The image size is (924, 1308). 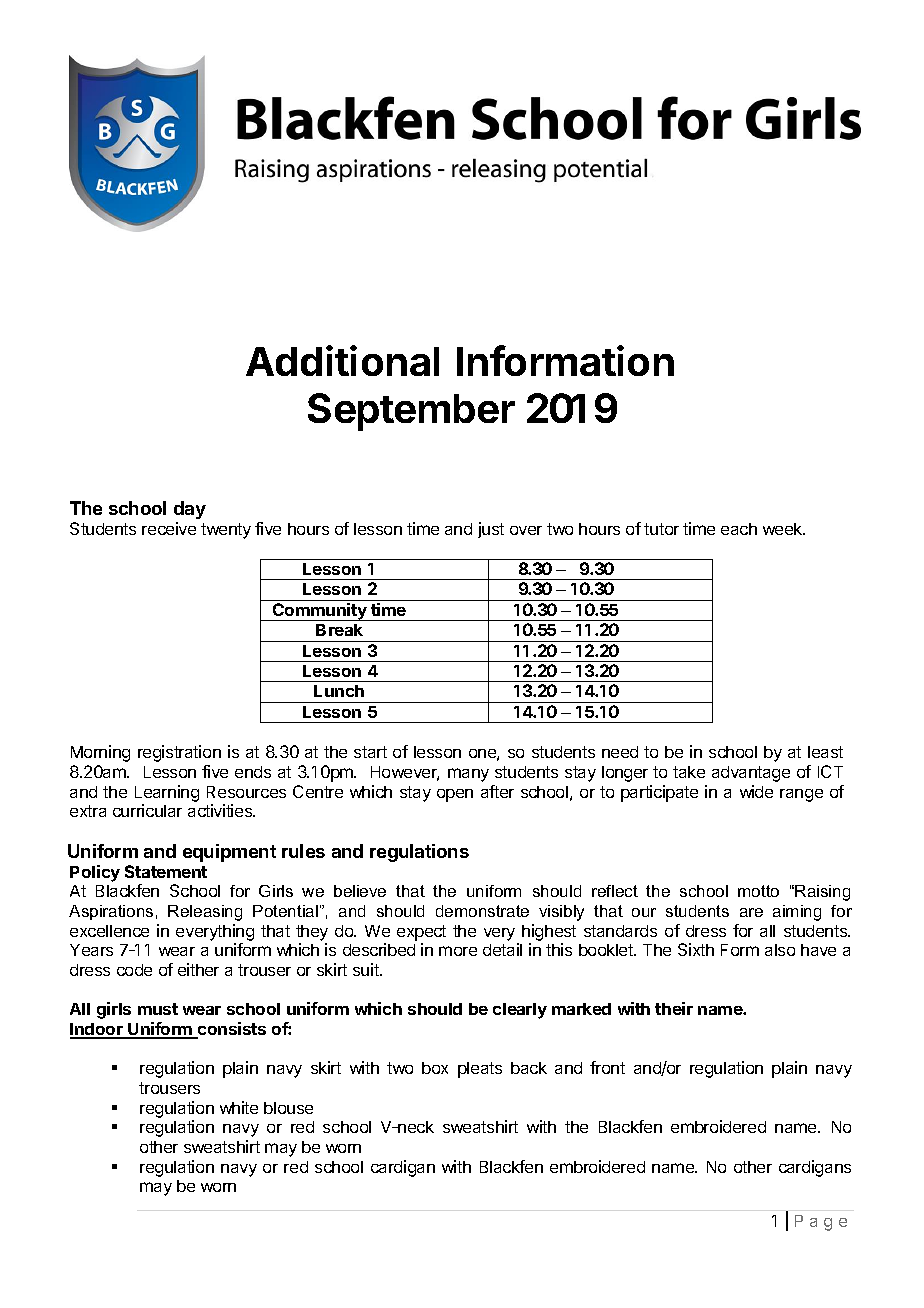 What do you see at coordinates (205, 913) in the screenshot?
I see `Releasing` at bounding box center [205, 913].
